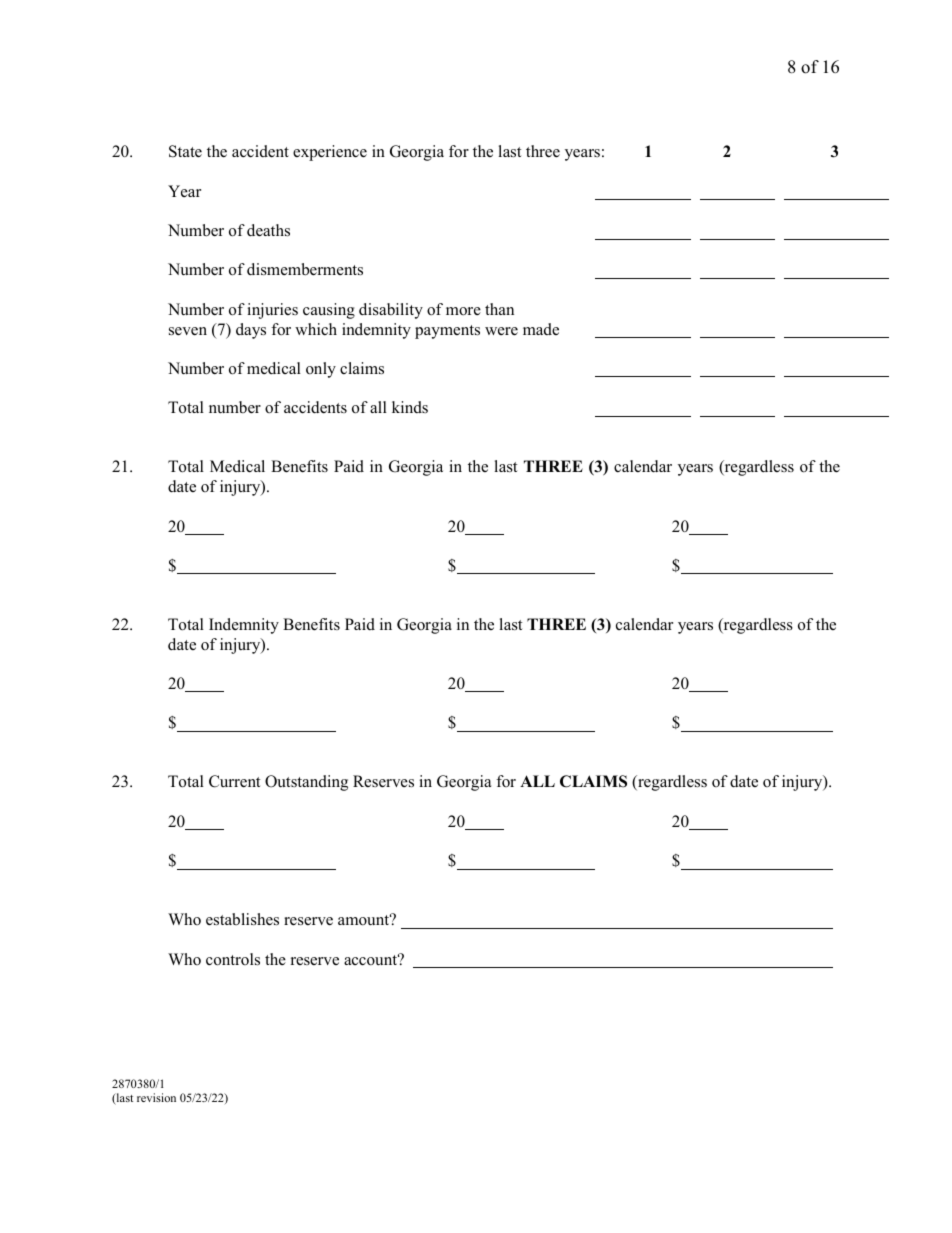 This document has width=952, height=1233. I want to click on Current, so click(234, 781).
